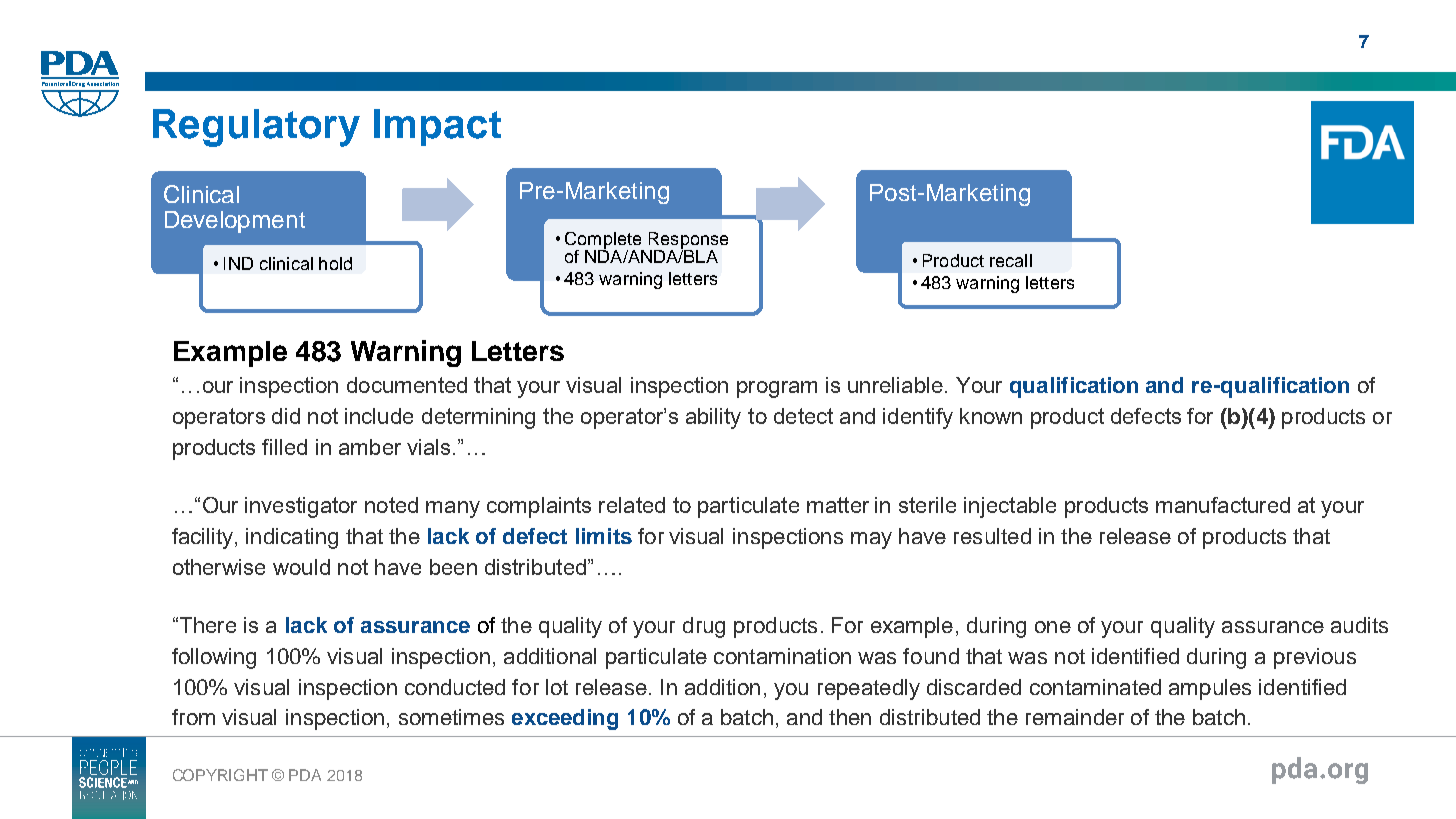  Describe the element at coordinates (256, 128) in the page. I see `Regulatory` at that location.
